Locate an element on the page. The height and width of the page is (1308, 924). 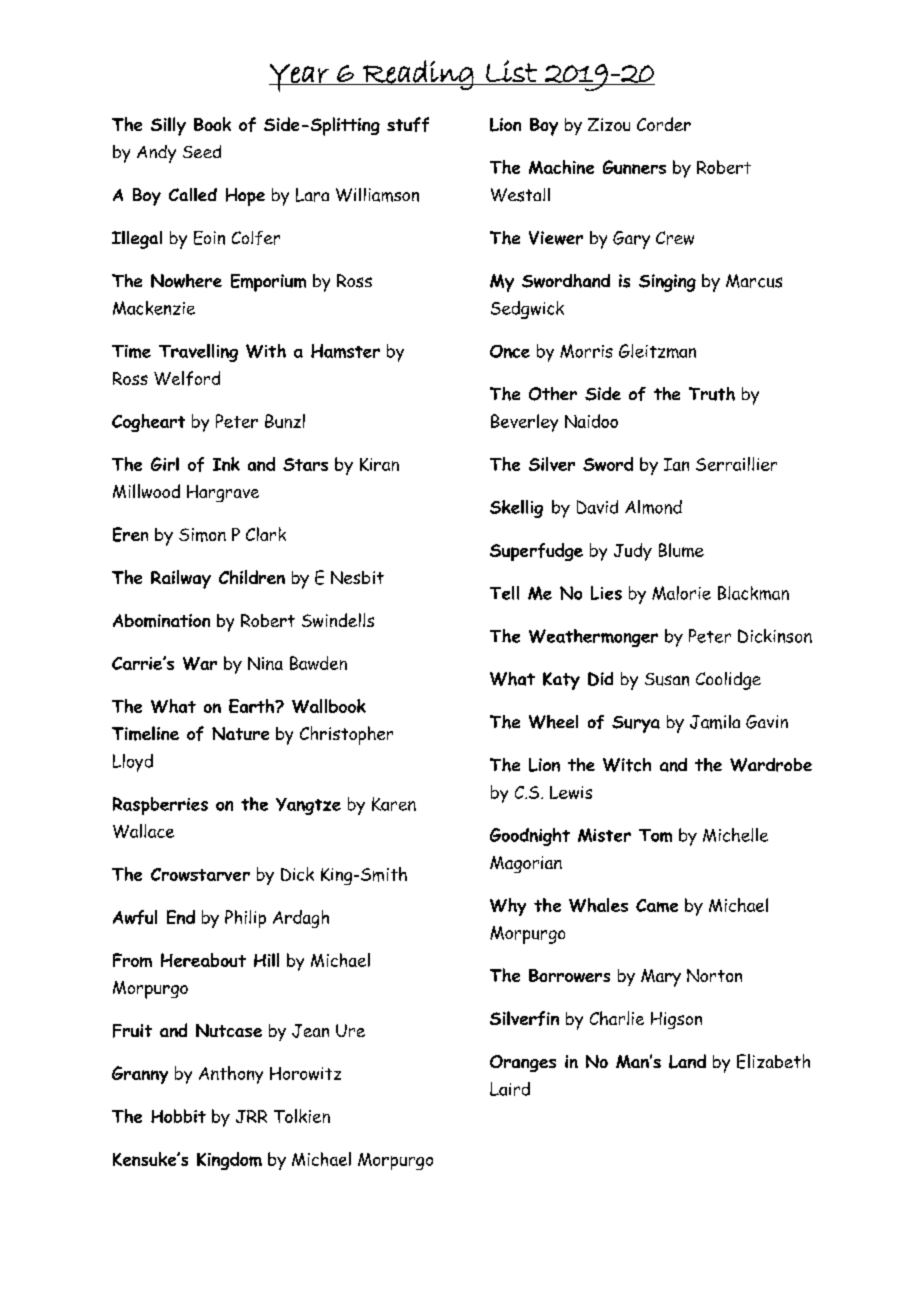
Land is located at coordinates (687, 1061).
